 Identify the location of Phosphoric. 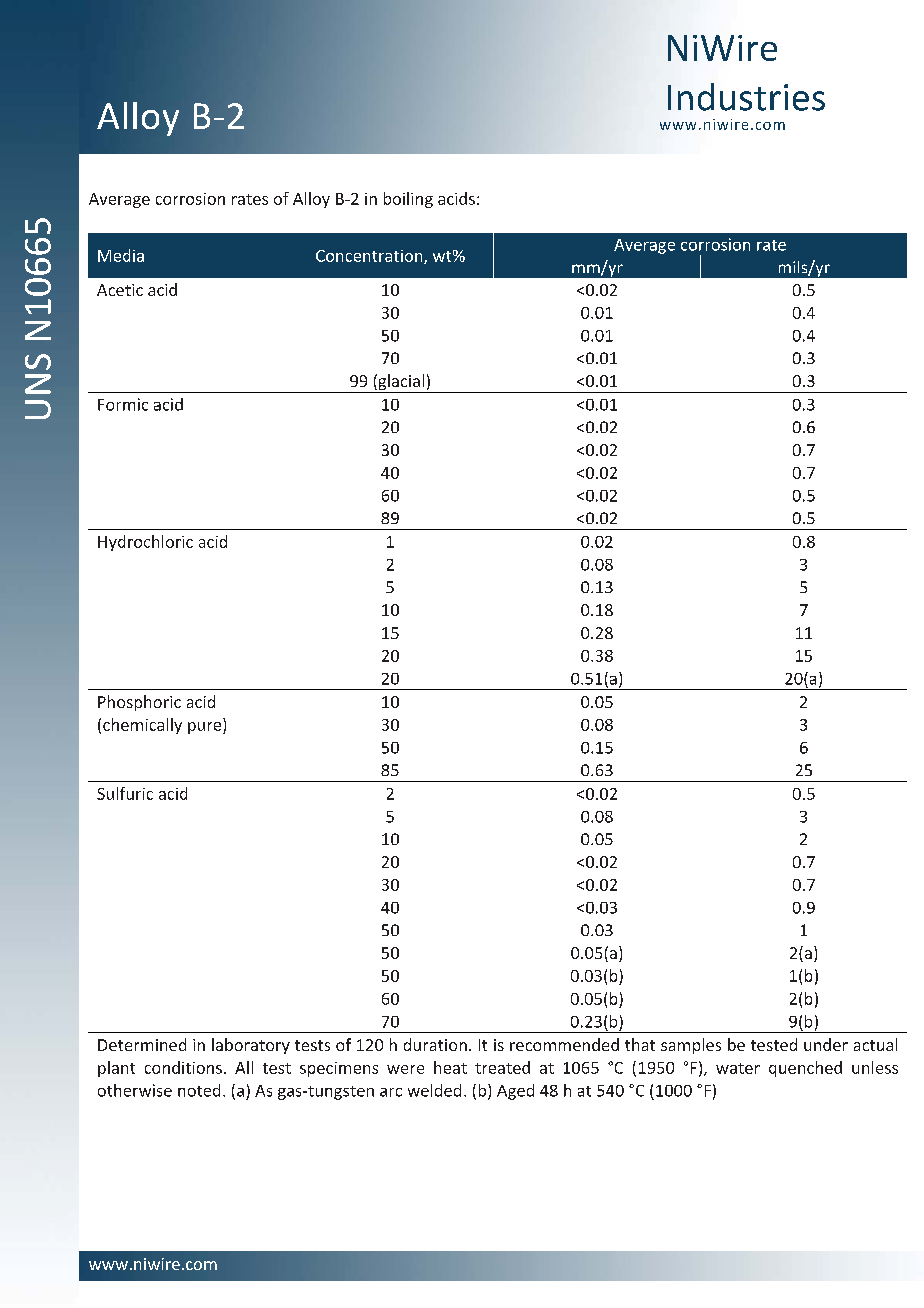
(139, 703).
